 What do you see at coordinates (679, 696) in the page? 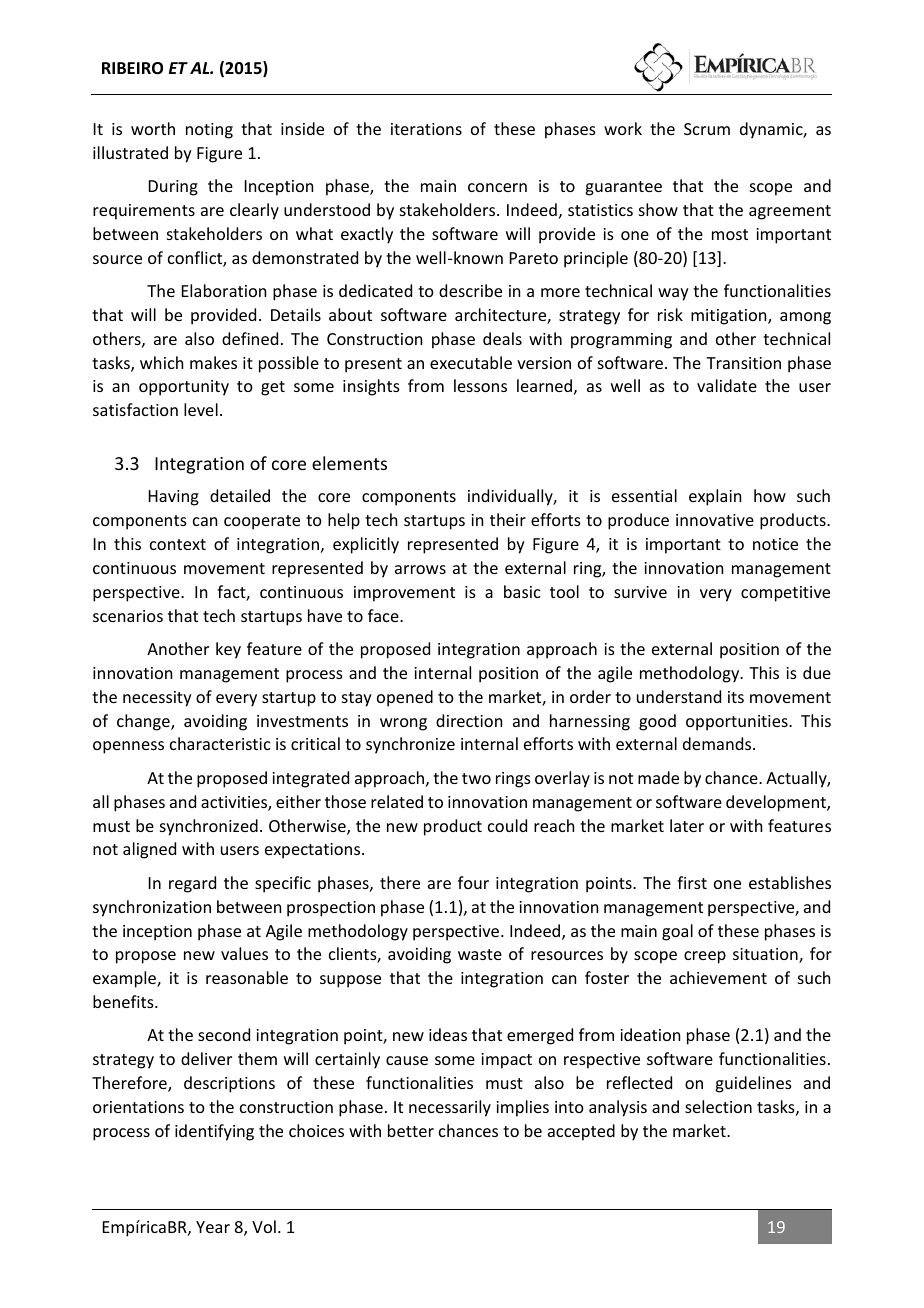
I see `understand` at bounding box center [679, 696].
